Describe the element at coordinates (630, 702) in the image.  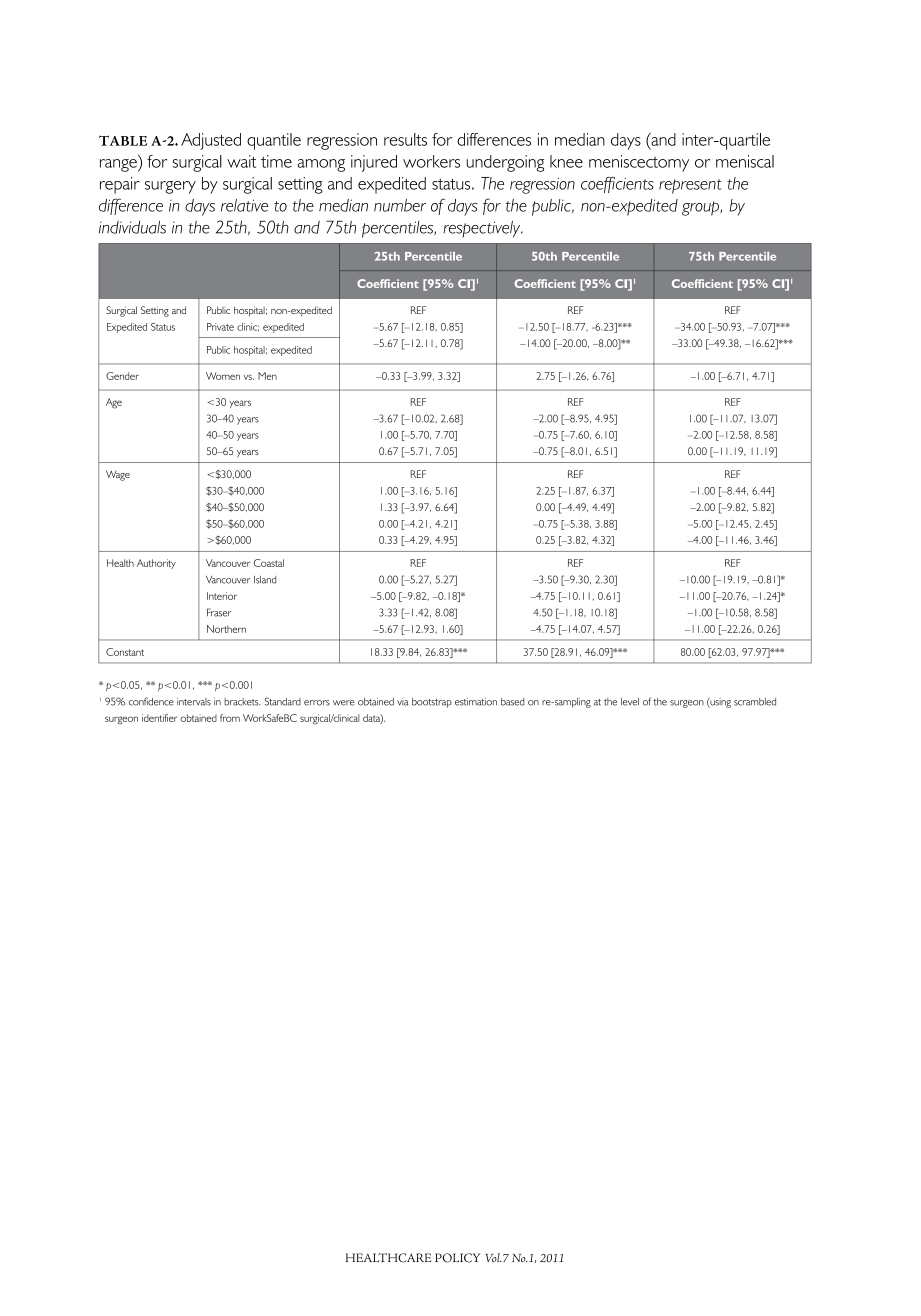
I see `level` at that location.
